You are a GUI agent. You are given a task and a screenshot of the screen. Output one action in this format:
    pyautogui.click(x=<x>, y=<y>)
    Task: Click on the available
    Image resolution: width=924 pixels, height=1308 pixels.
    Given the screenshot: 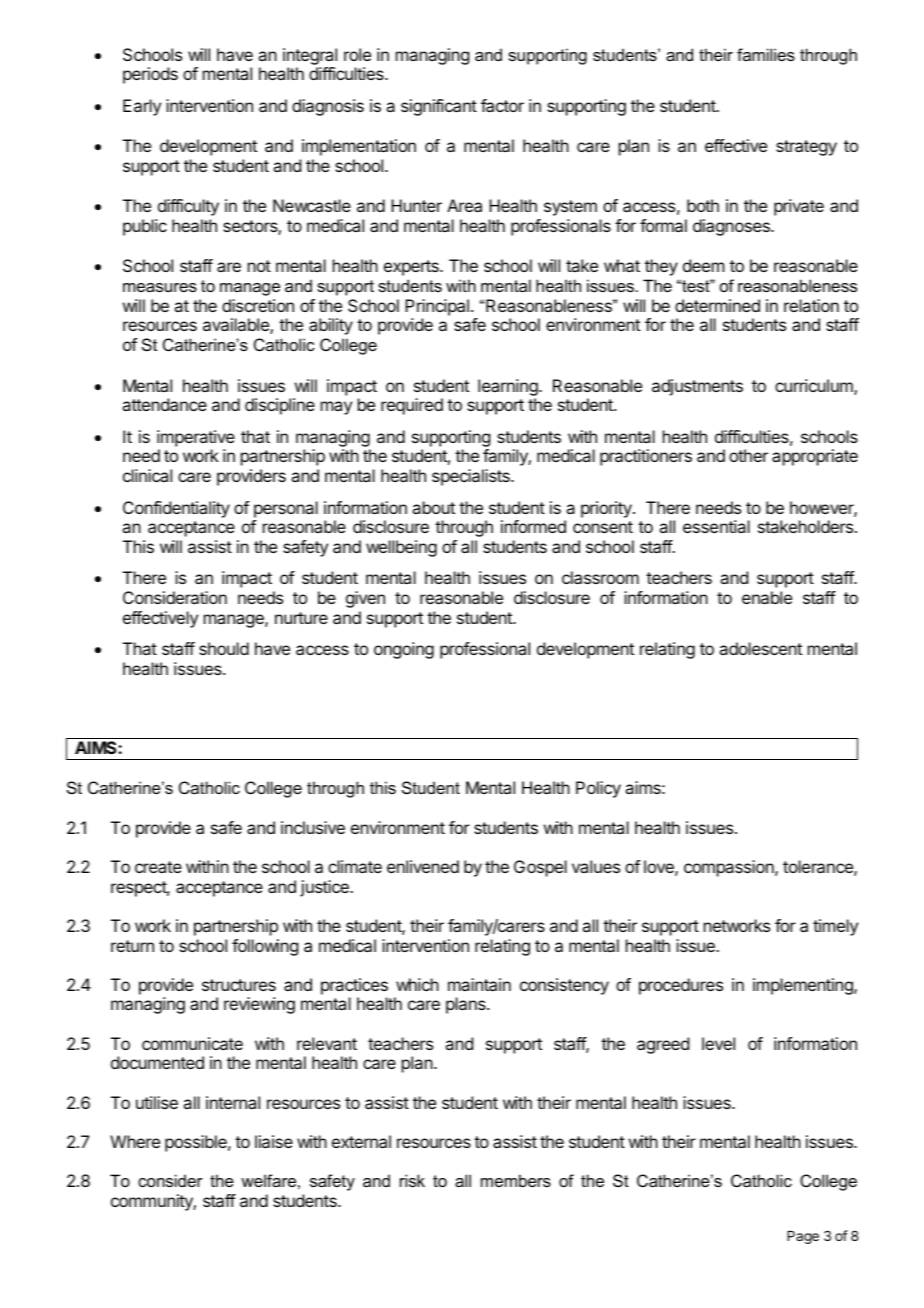 What is the action you would take?
    pyautogui.click(x=237, y=326)
